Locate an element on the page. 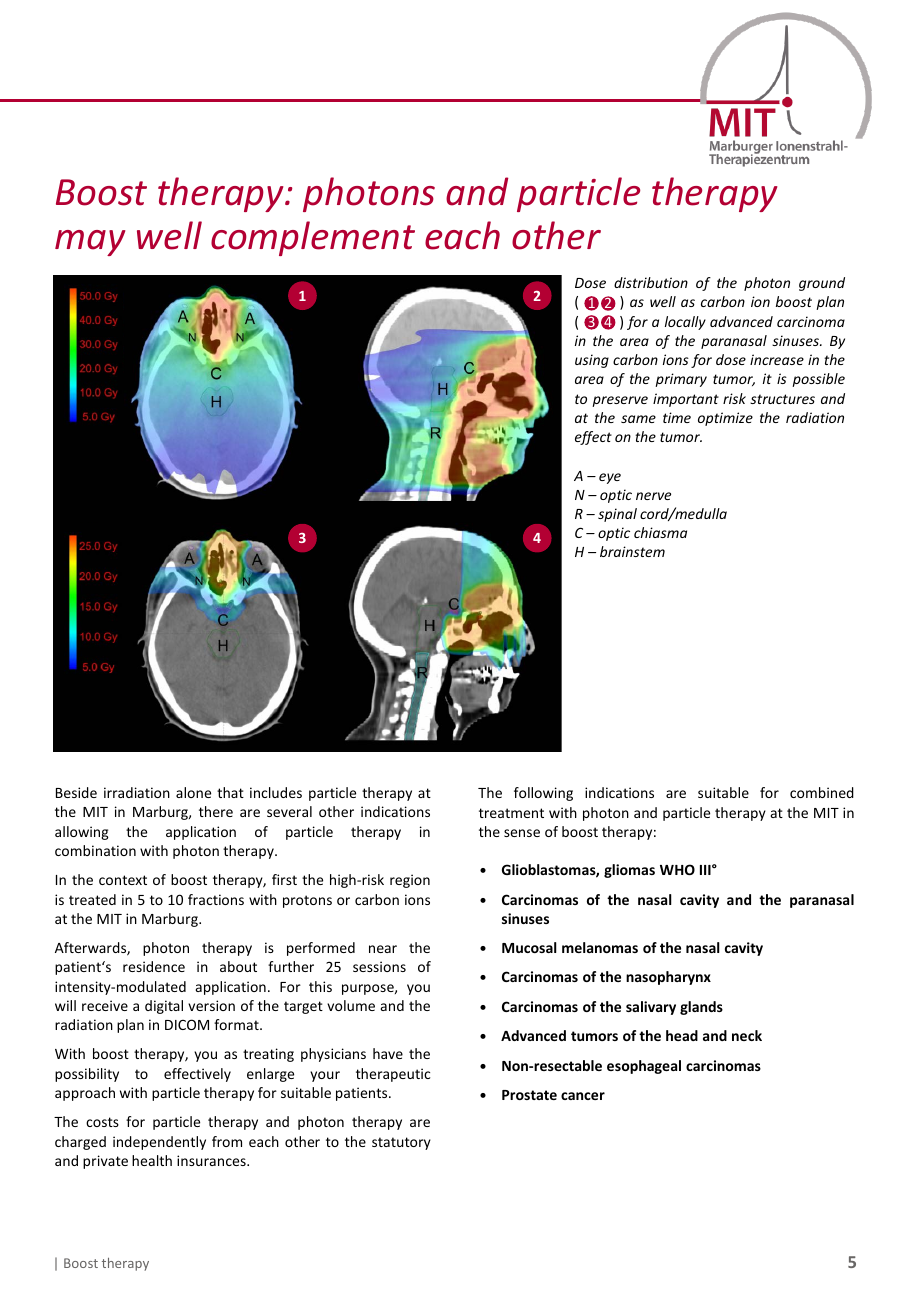  alone is located at coordinates (193, 792).
